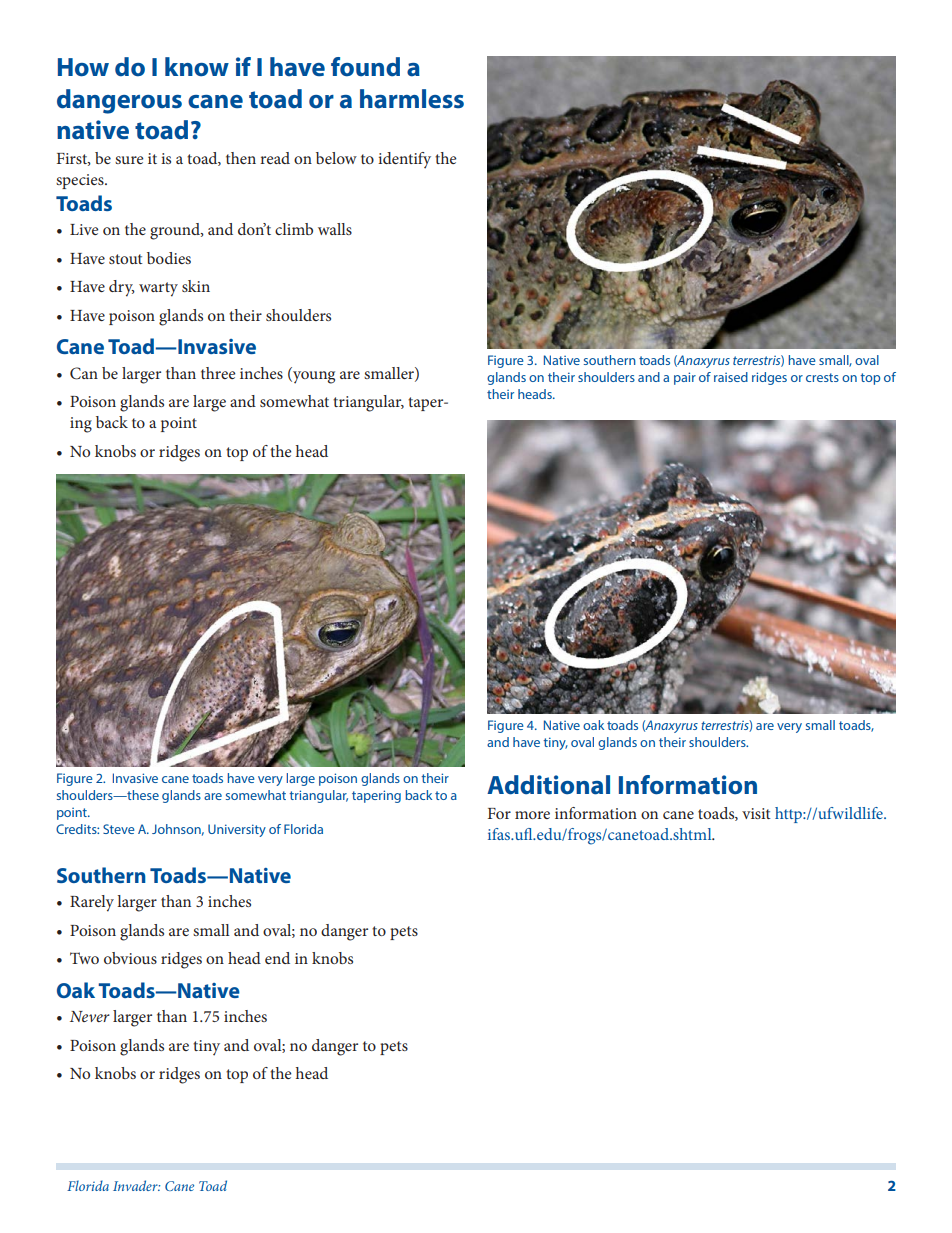 The image size is (952, 1233). I want to click on obvious, so click(130, 958).
